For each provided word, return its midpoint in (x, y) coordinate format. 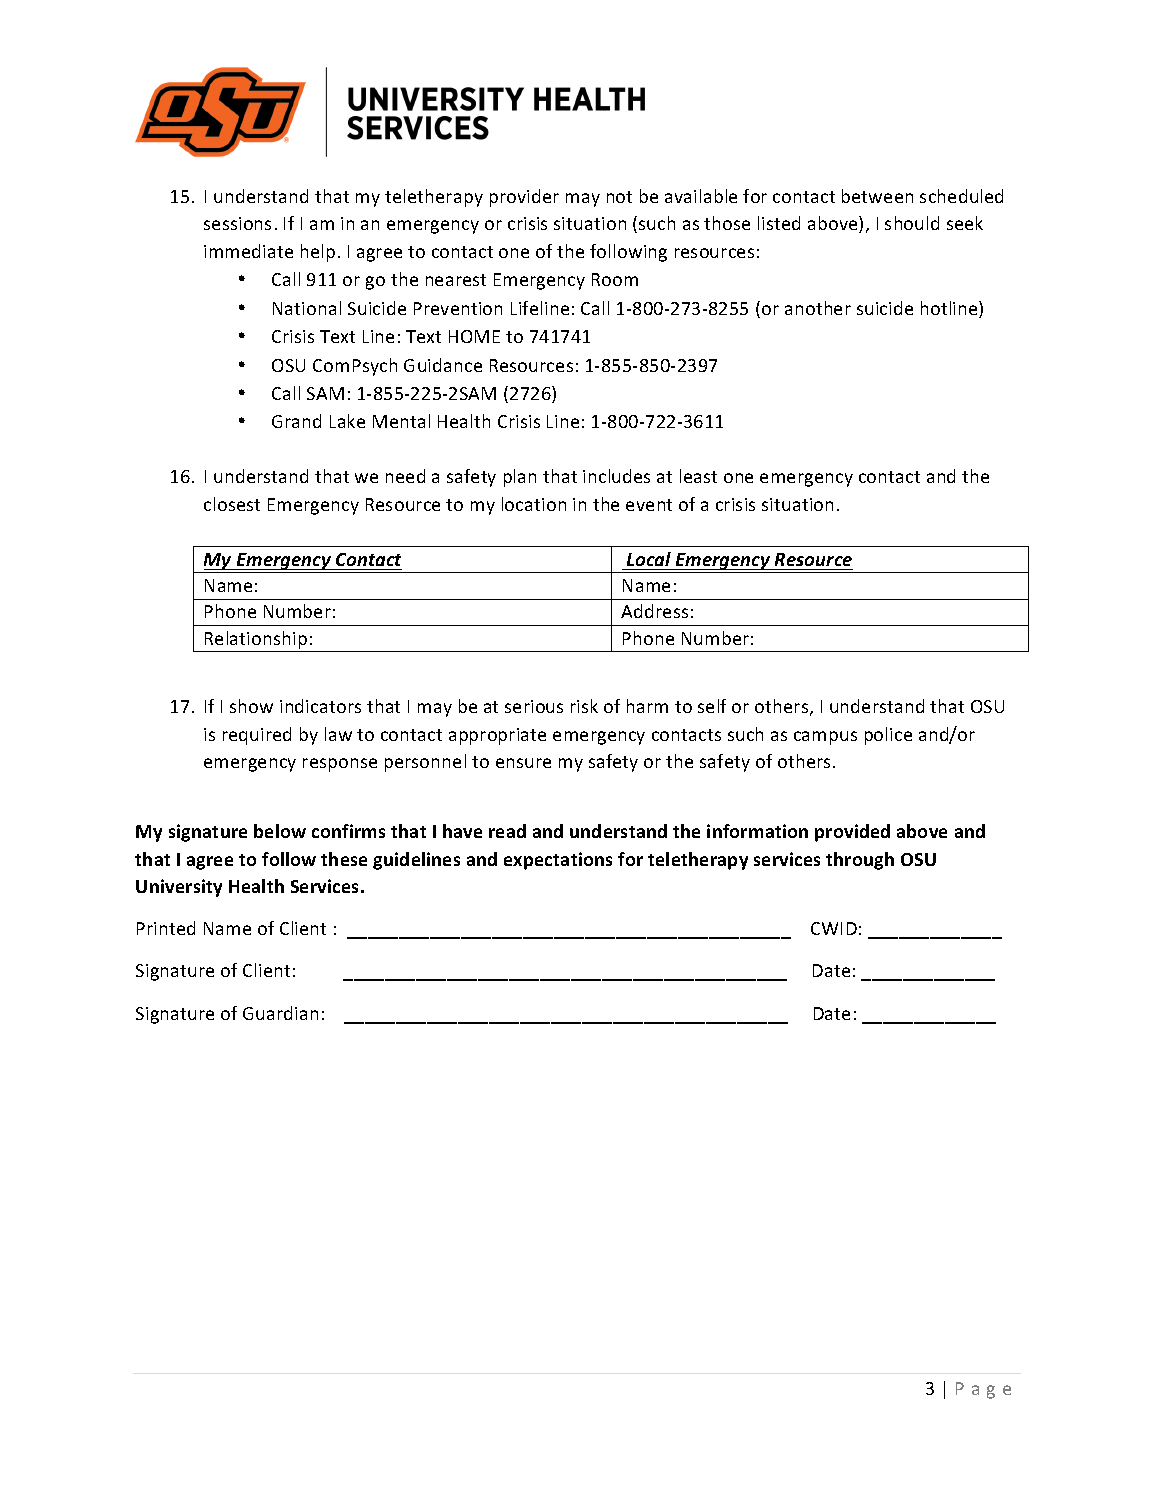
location (534, 504)
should (912, 223)
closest (232, 504)
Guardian (280, 1013)
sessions (237, 223)
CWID (834, 928)
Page (983, 1390)
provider (524, 198)
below (280, 831)
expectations (558, 861)
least (698, 476)
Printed (166, 928)
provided (852, 833)
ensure (523, 763)
